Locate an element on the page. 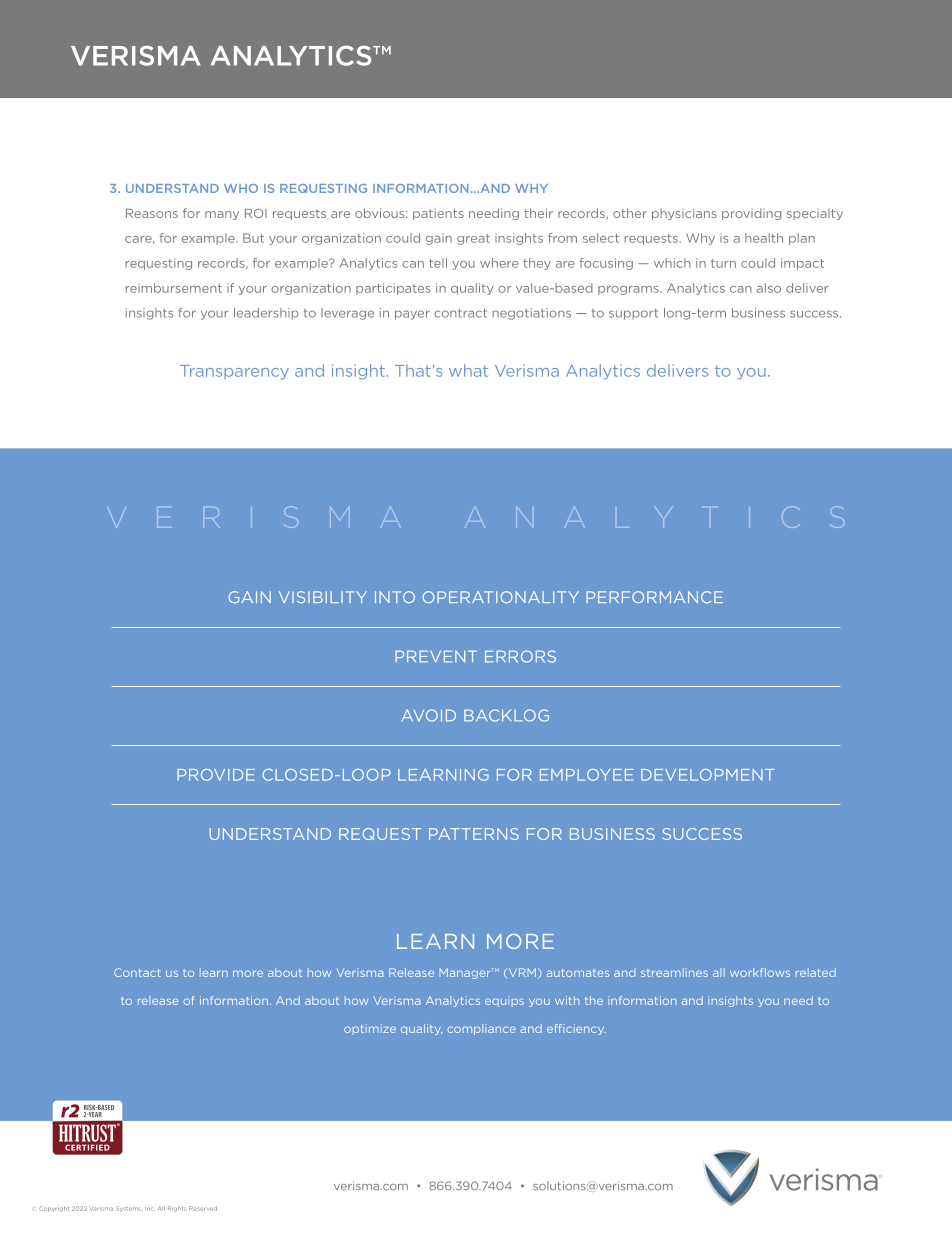 This image has width=952, height=1233. patients is located at coordinates (438, 214).
